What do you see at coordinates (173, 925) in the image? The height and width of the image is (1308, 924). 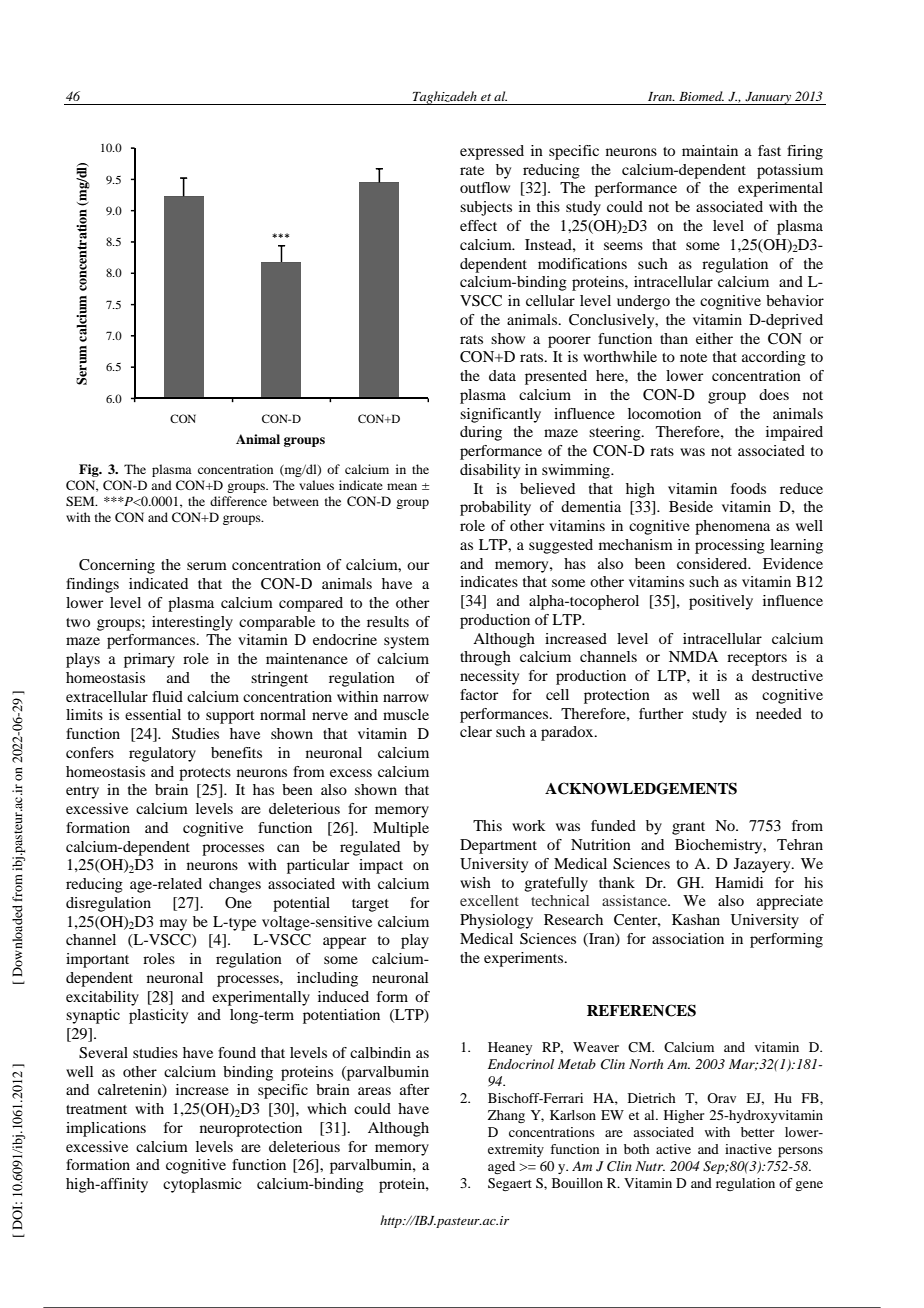 I see `may` at bounding box center [173, 925].
